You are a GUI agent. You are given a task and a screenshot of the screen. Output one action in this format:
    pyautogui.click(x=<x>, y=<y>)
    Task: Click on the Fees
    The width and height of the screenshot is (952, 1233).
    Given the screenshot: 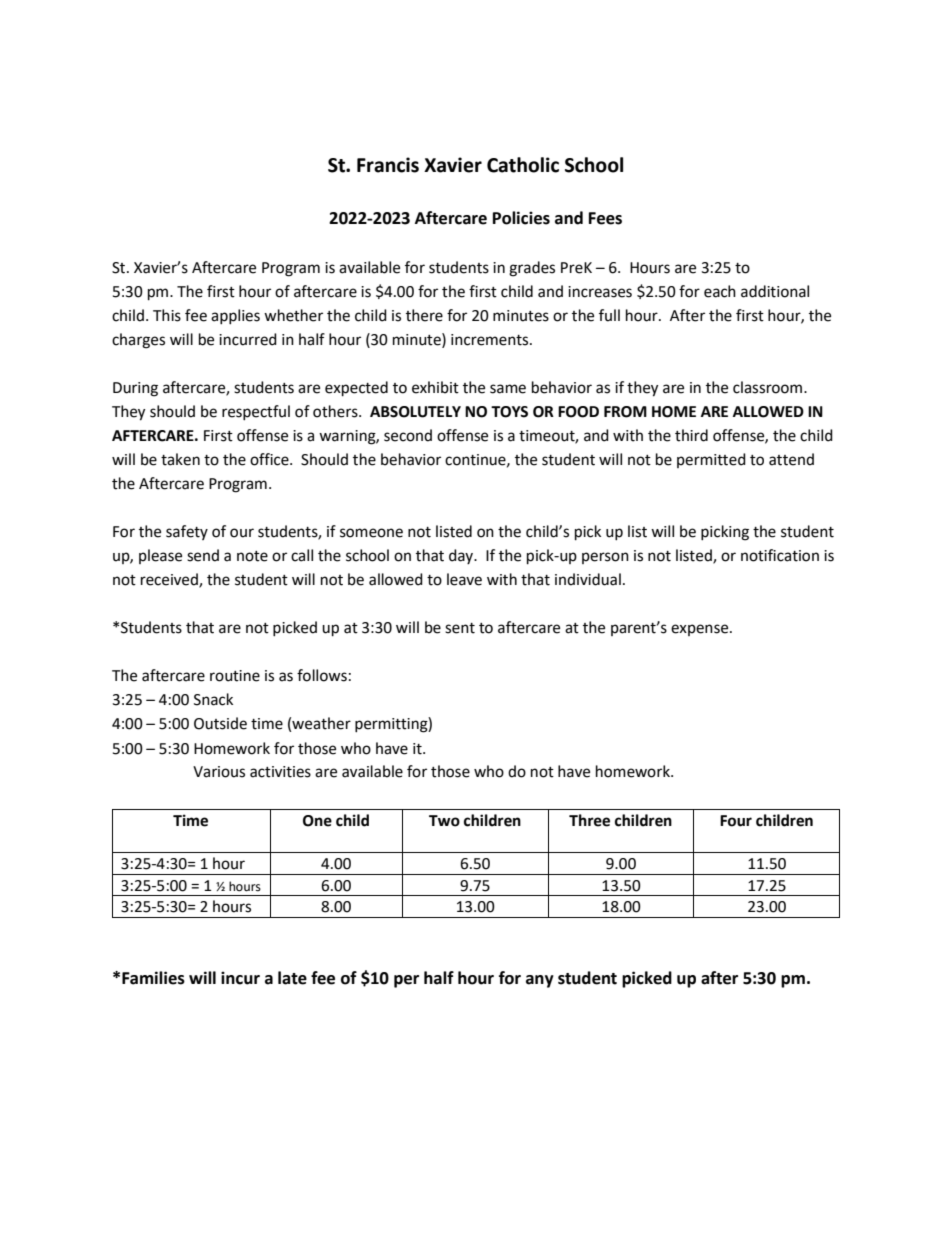 What is the action you would take?
    pyautogui.click(x=605, y=218)
